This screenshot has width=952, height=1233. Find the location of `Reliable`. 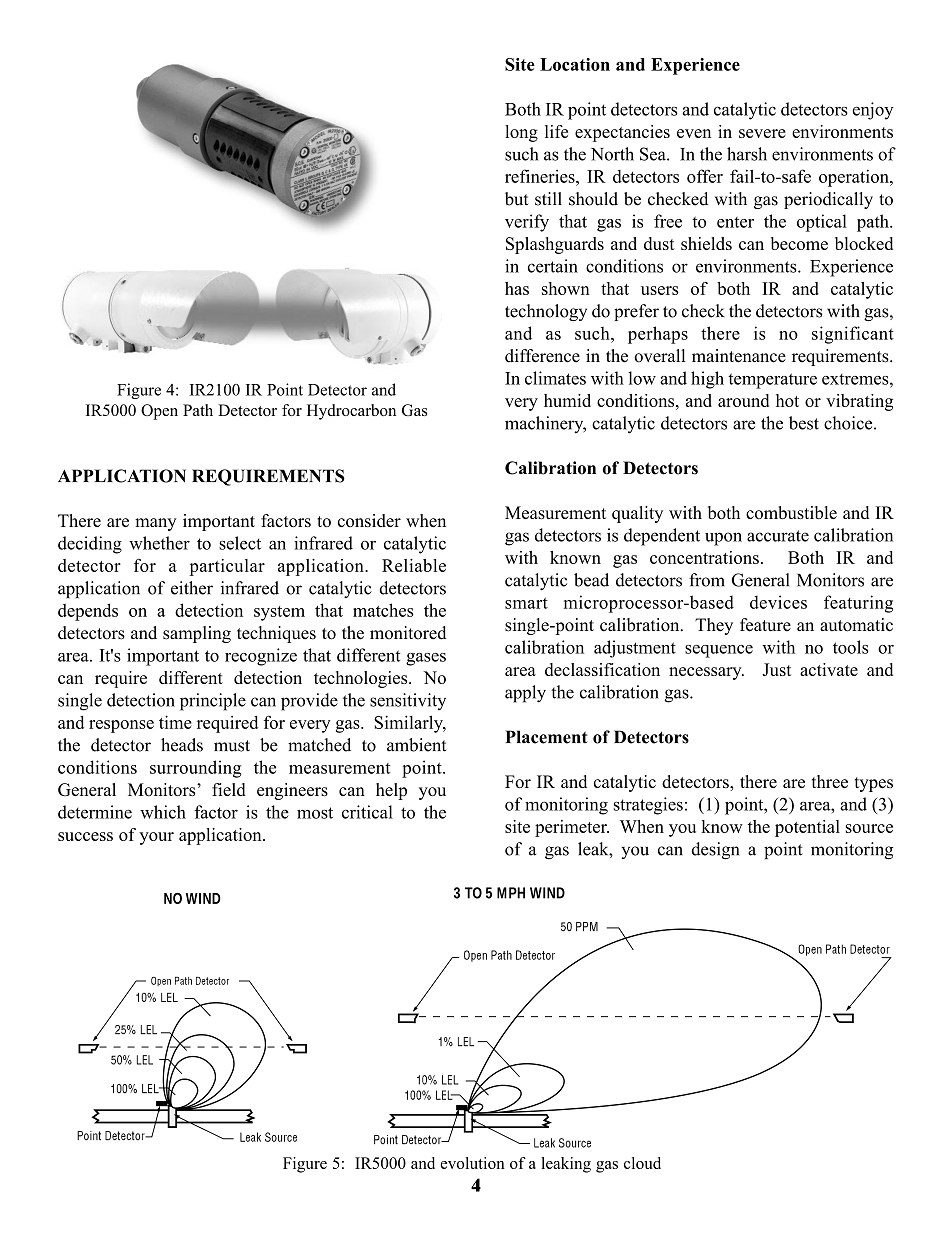

Reliable is located at coordinates (414, 565).
